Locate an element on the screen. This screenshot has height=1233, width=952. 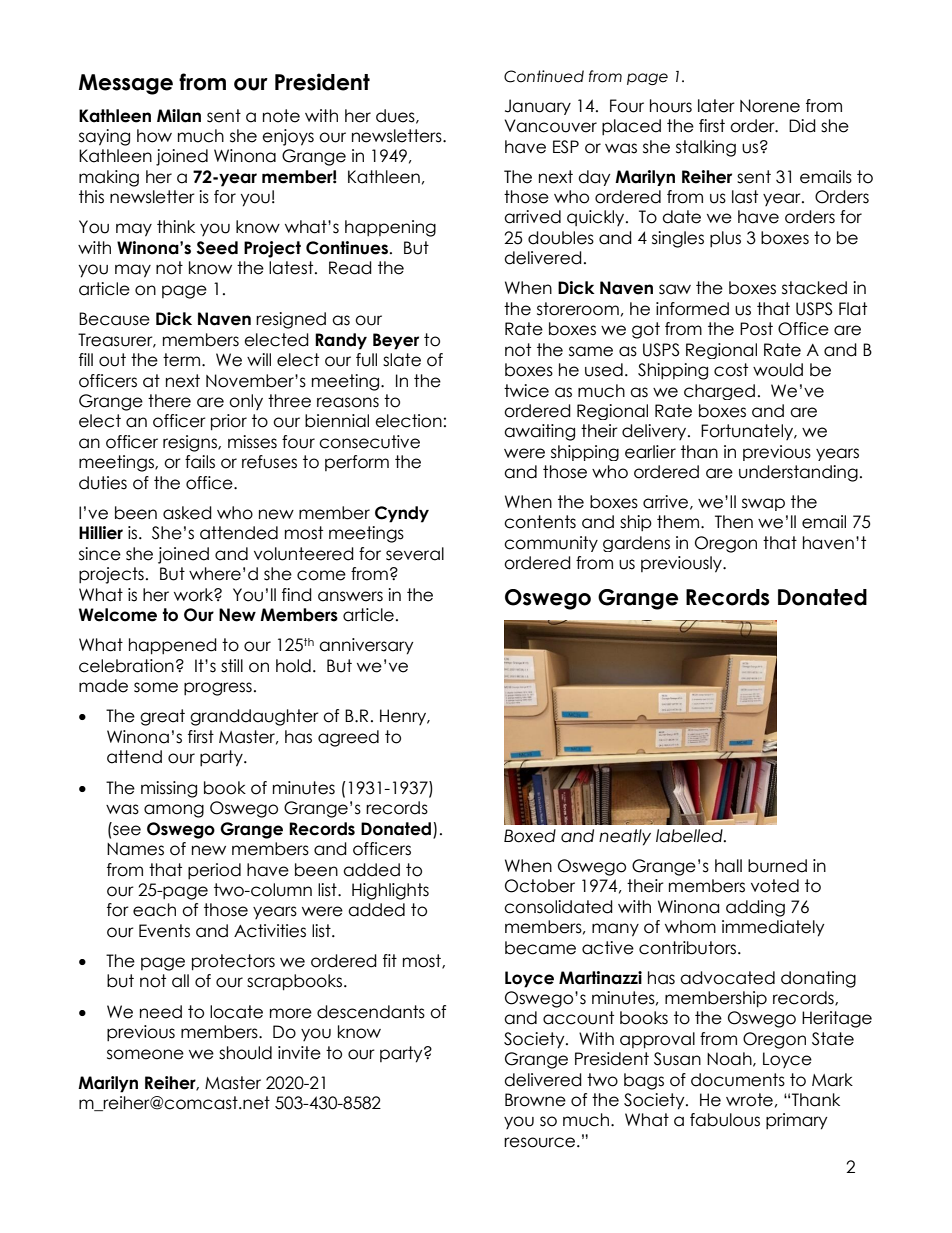
later is located at coordinates (716, 106).
